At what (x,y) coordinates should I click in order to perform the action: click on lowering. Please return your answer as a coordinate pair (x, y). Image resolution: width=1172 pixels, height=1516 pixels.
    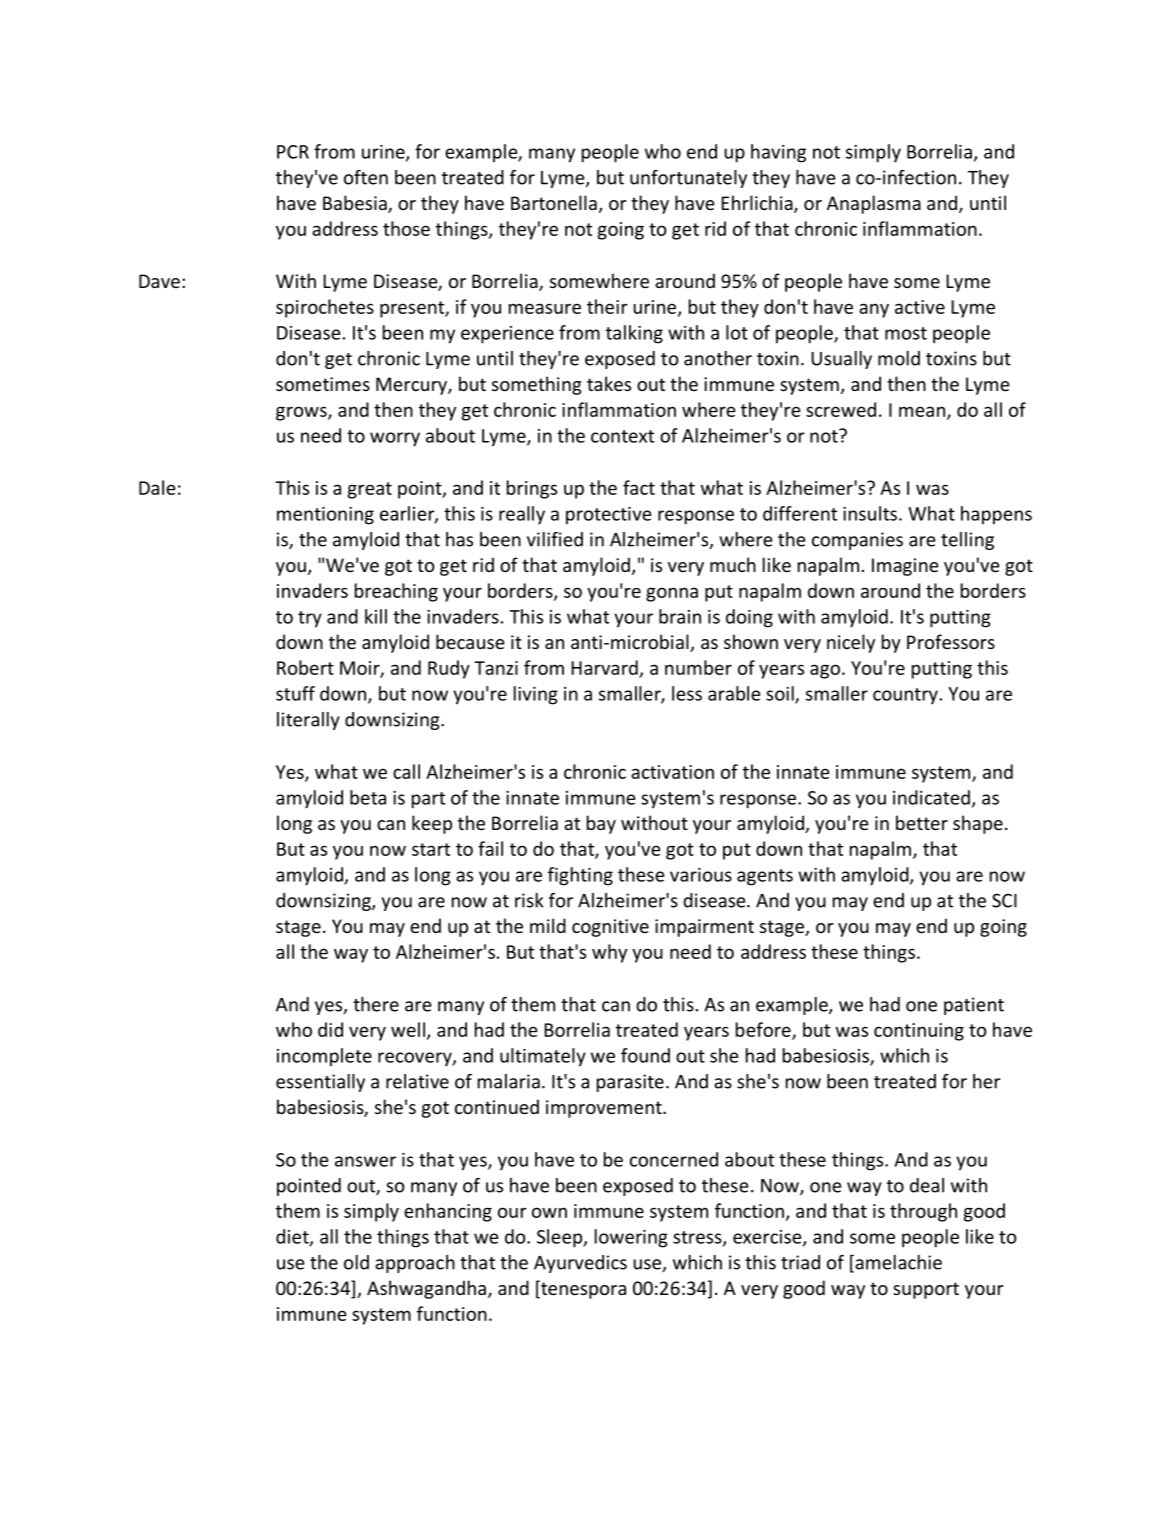
    Looking at the image, I should click on (631, 1238).
